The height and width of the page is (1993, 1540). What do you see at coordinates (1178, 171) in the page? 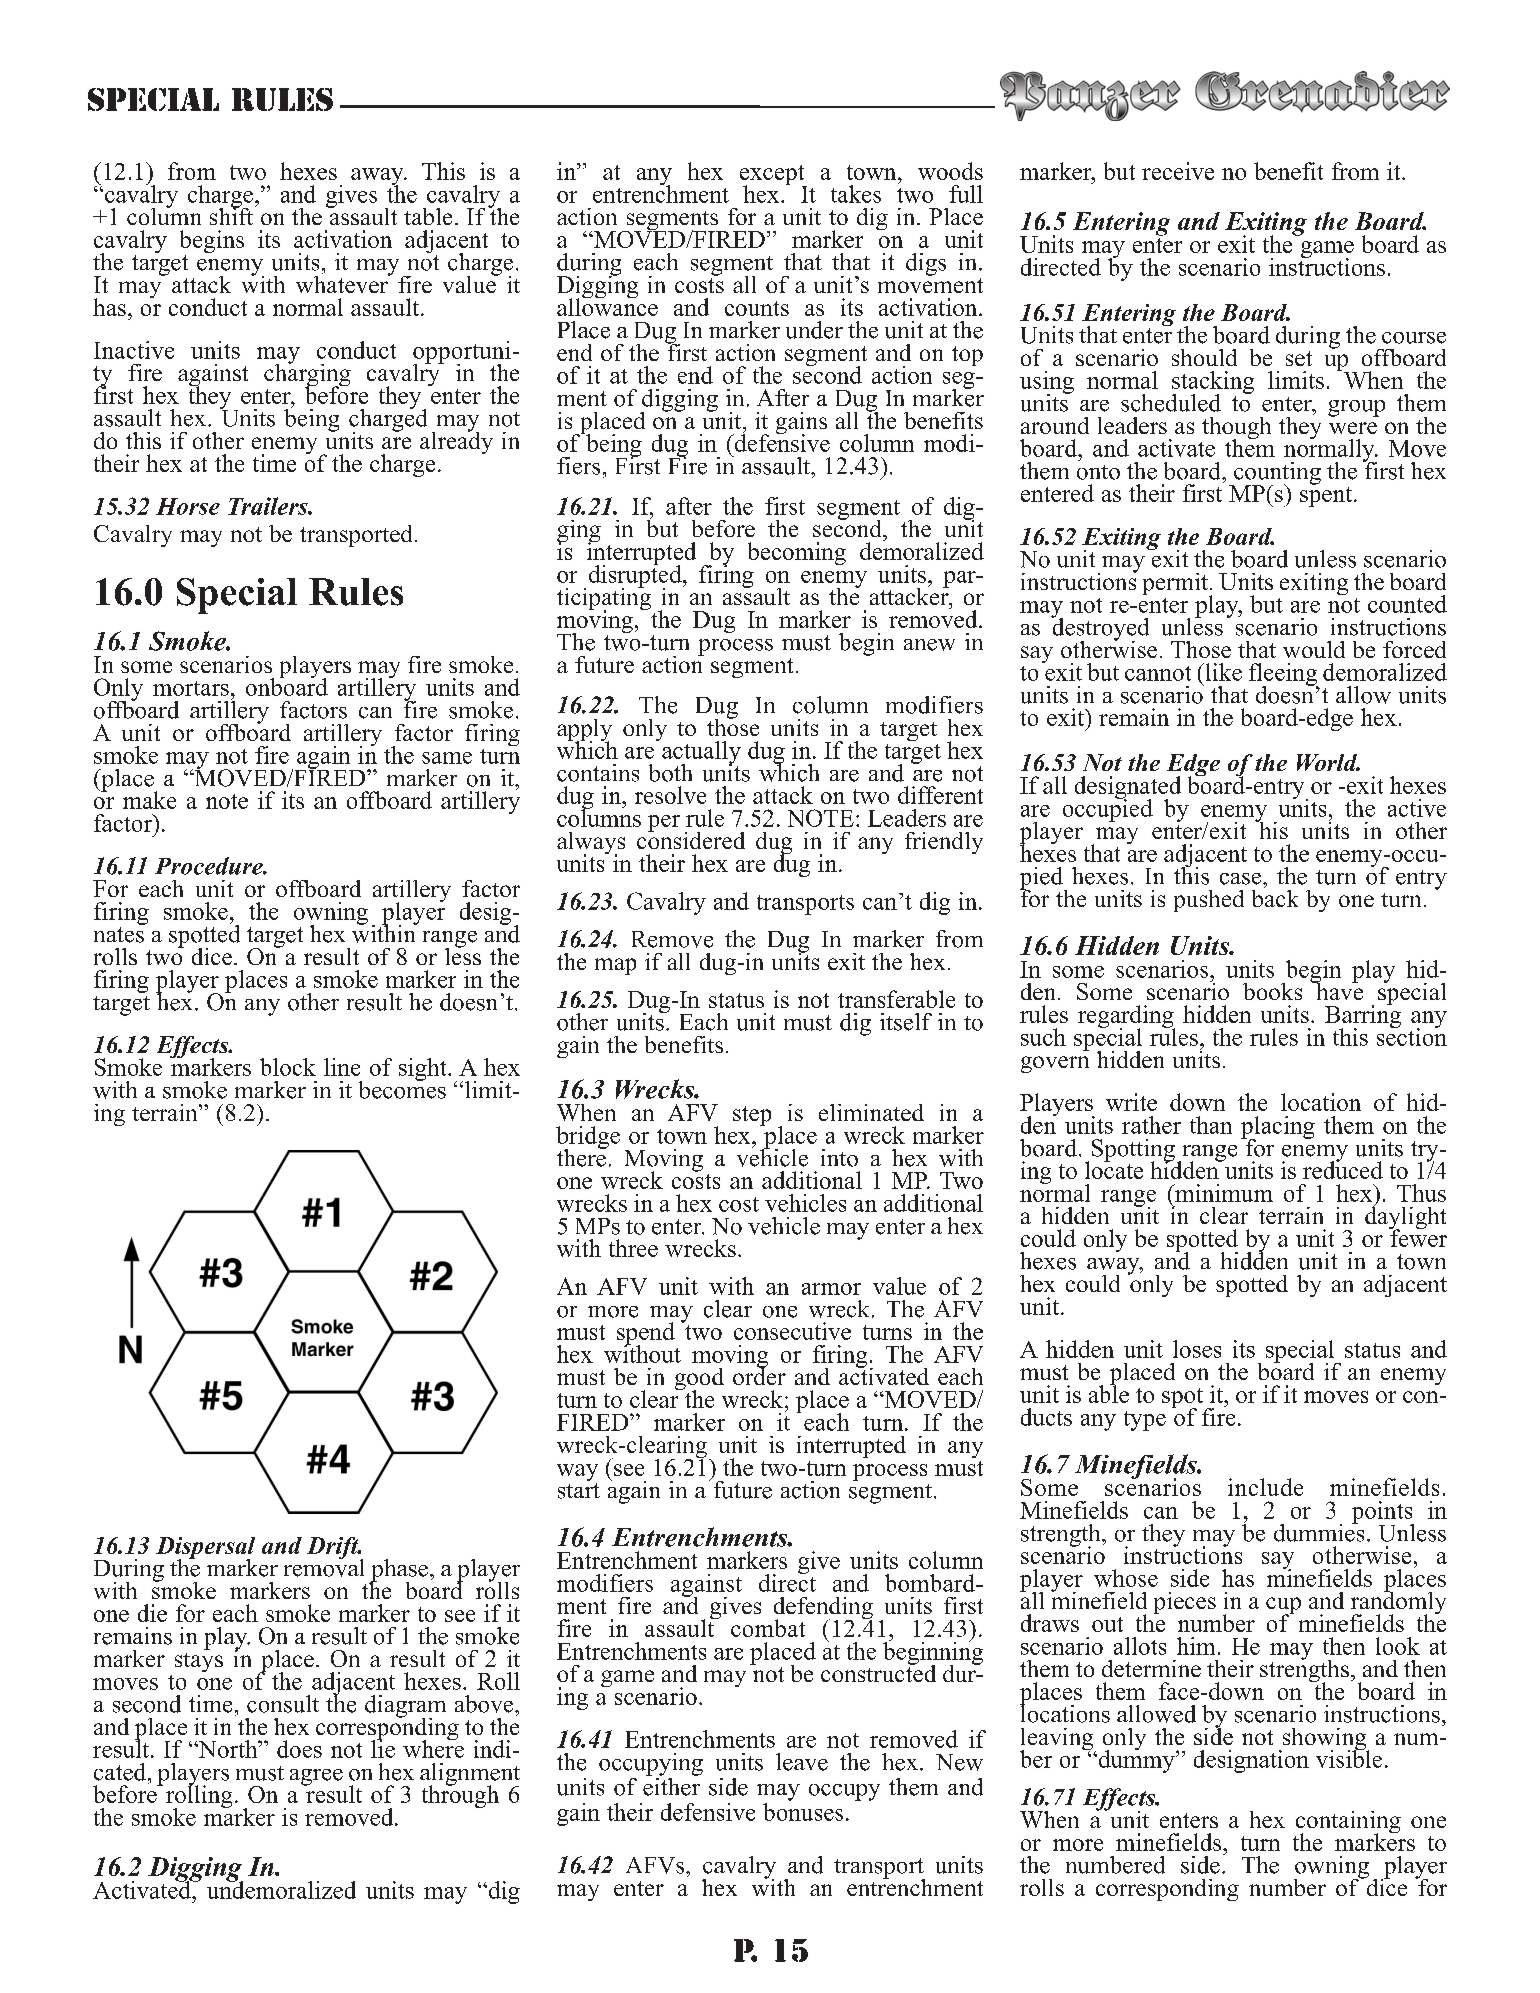
I see `receive` at bounding box center [1178, 171].
